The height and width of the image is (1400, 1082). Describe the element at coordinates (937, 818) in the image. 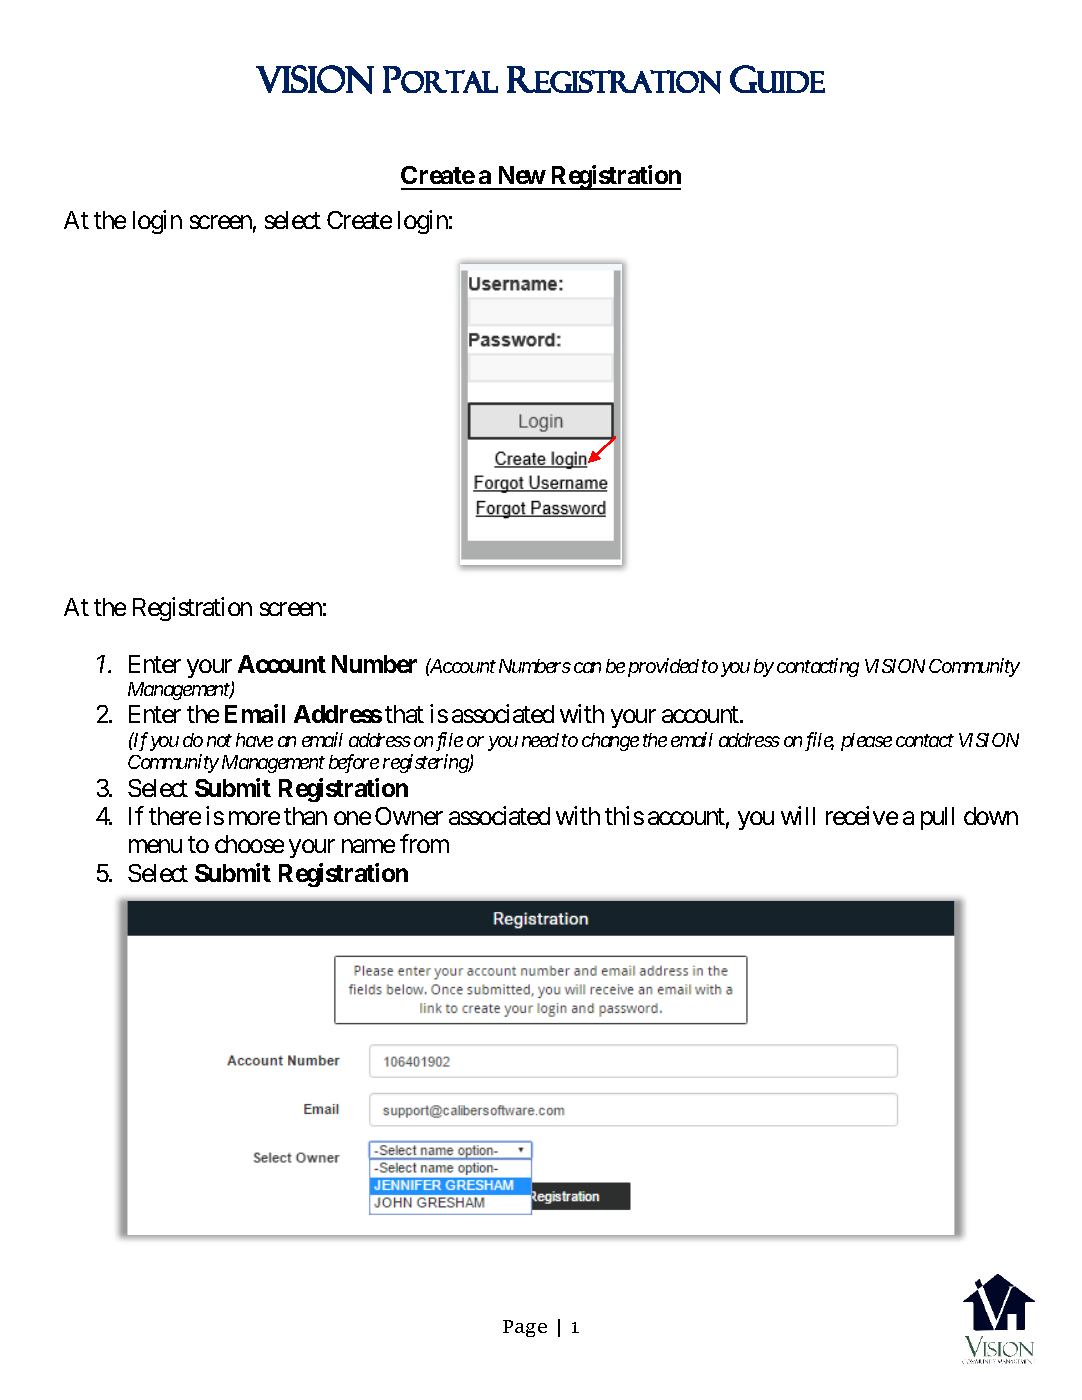

I see `pull` at that location.
